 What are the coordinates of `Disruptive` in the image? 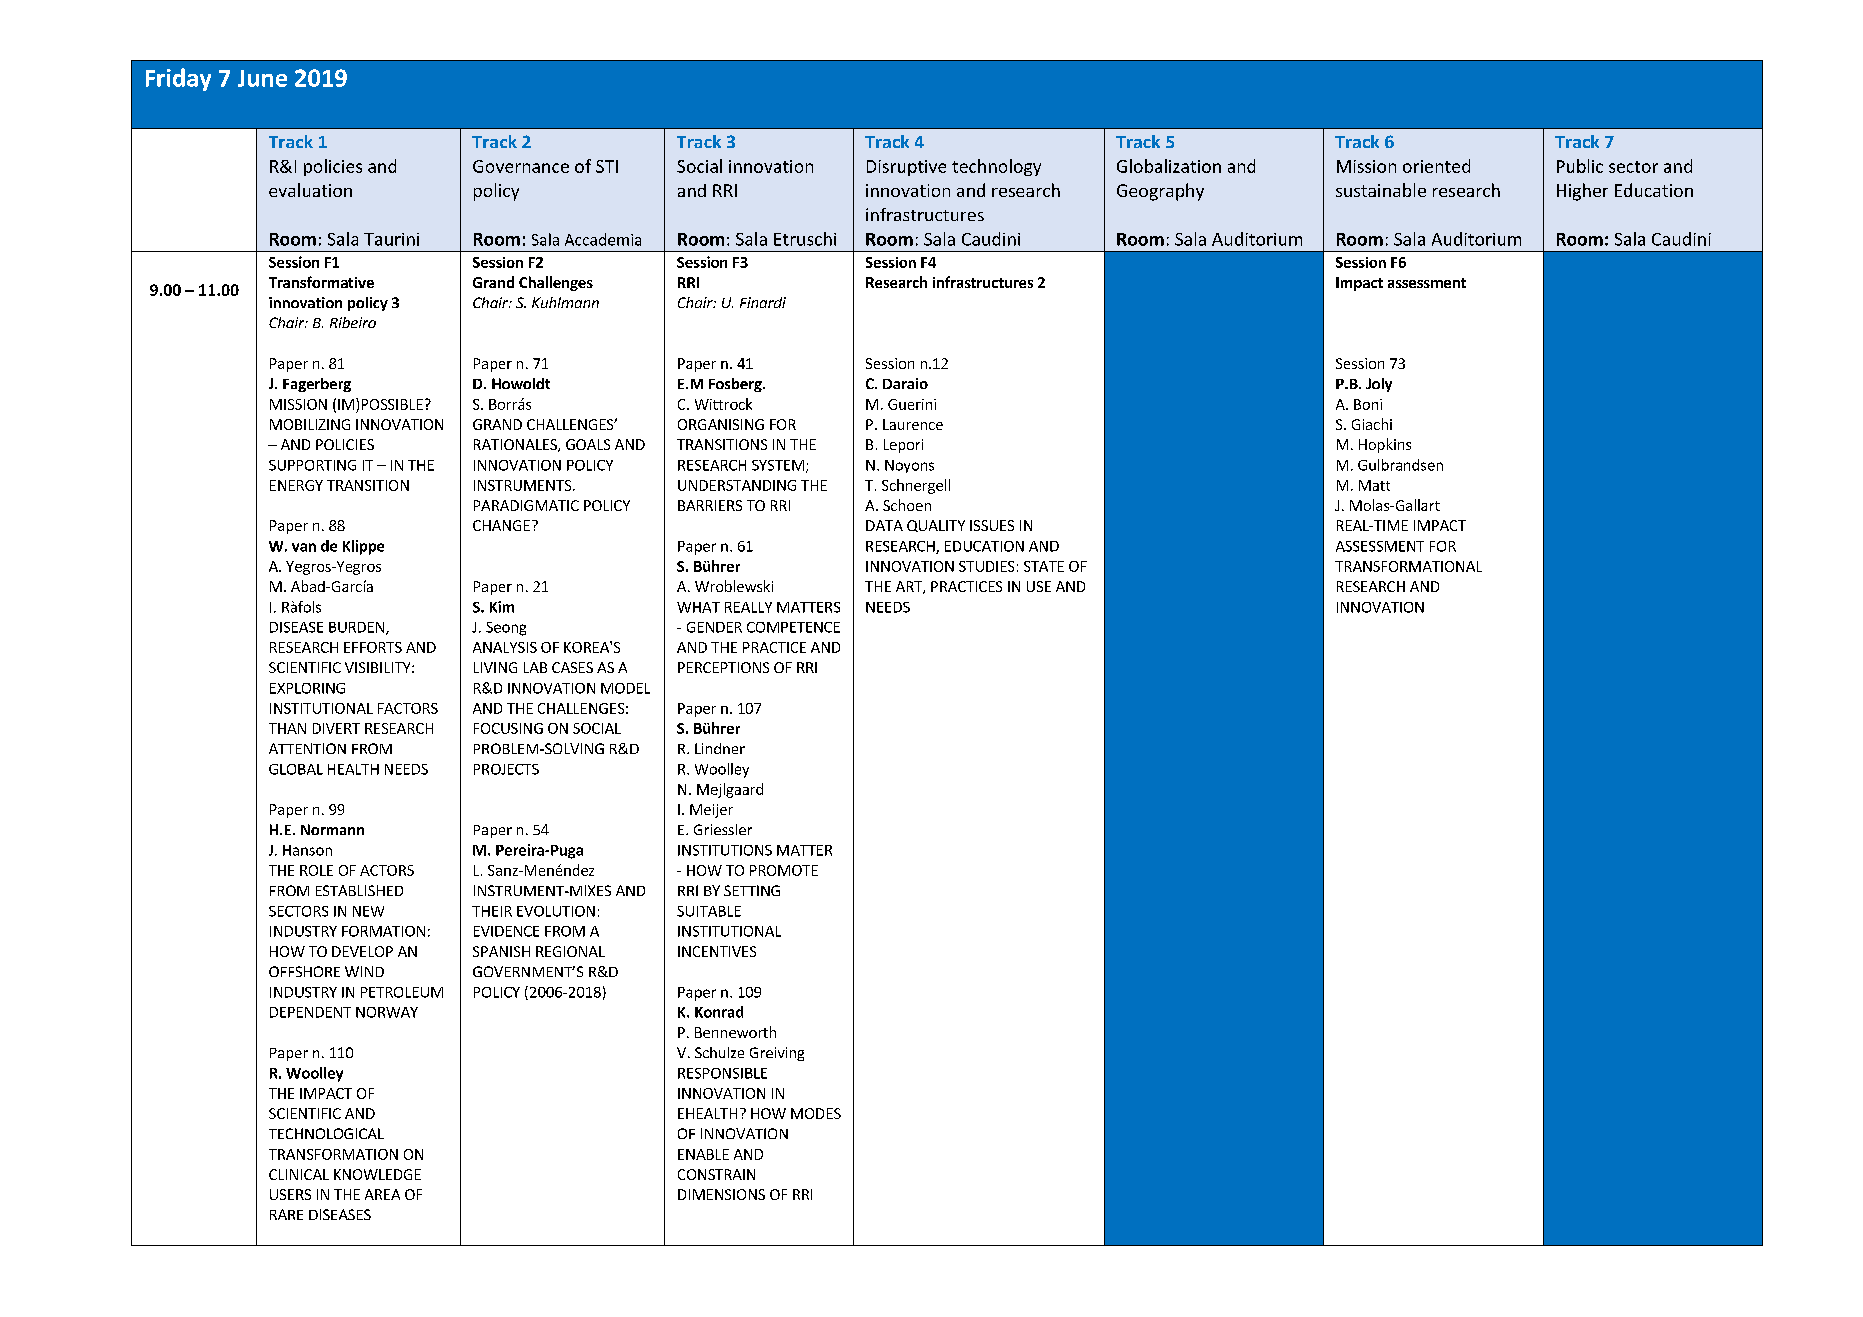 It's located at (906, 168).
